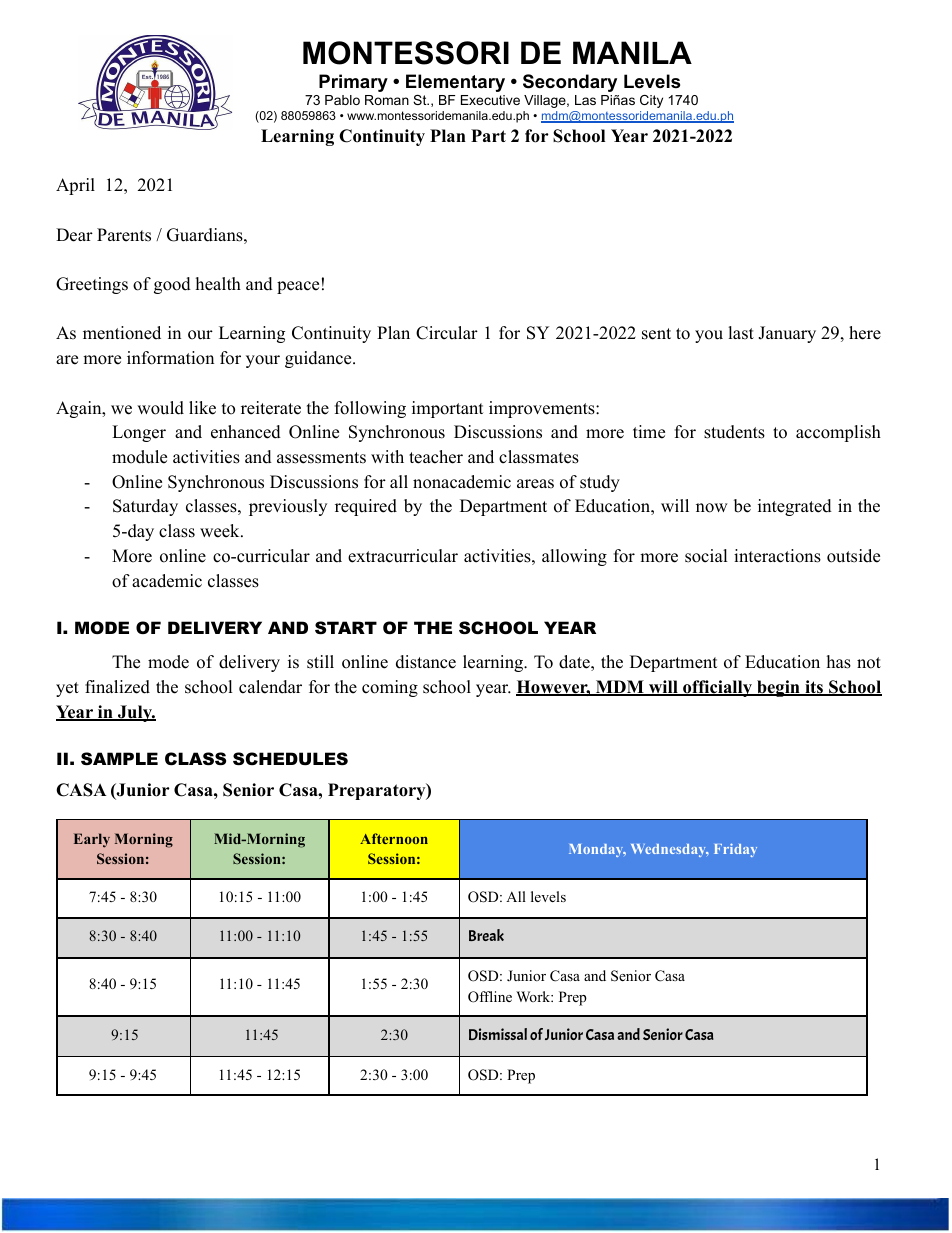 This screenshot has height=1233, width=952. I want to click on City, so click(651, 101).
